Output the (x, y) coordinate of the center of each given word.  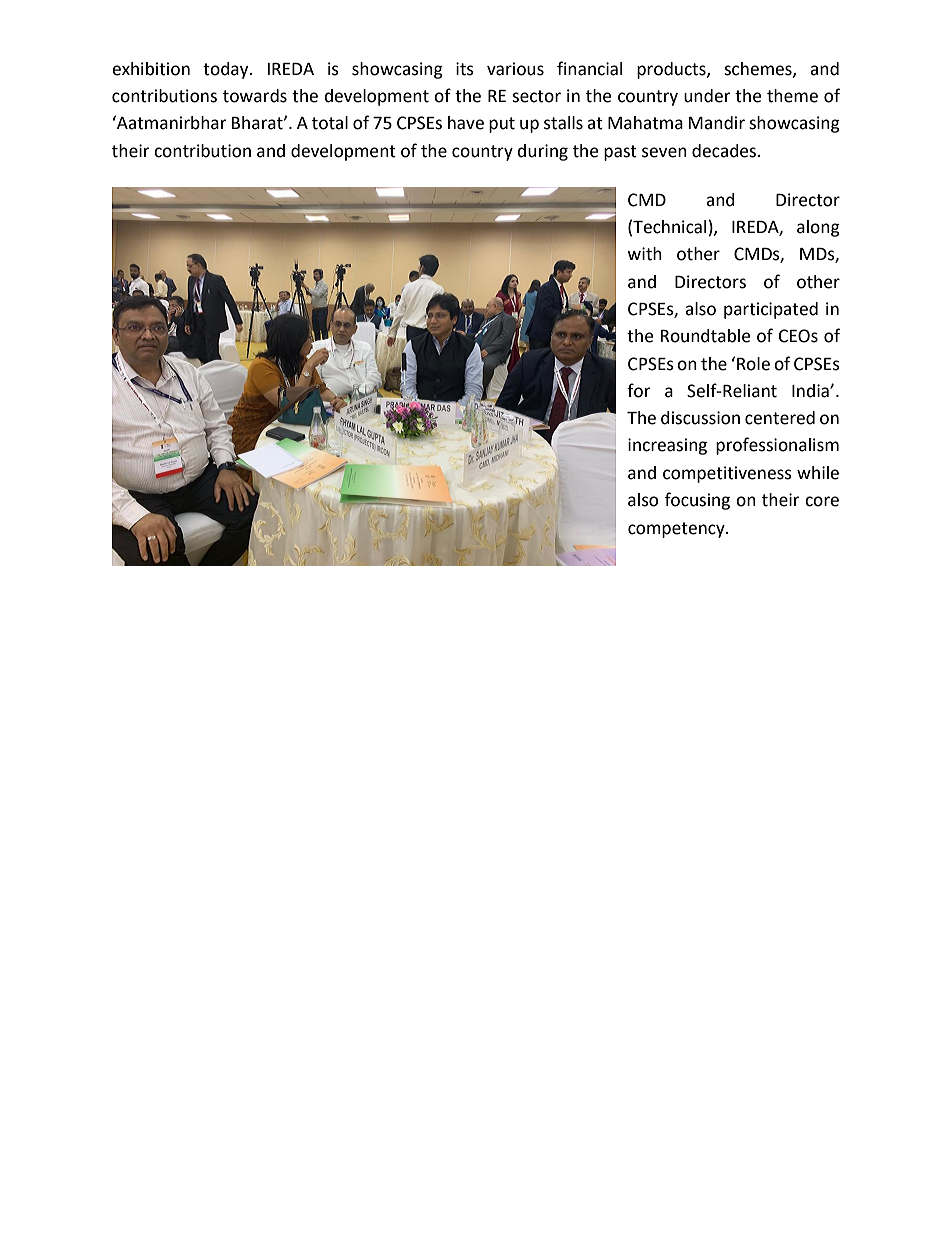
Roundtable (705, 336)
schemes (759, 69)
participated (771, 310)
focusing (697, 501)
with (644, 254)
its (465, 69)
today (227, 70)
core (822, 501)
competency (677, 530)
